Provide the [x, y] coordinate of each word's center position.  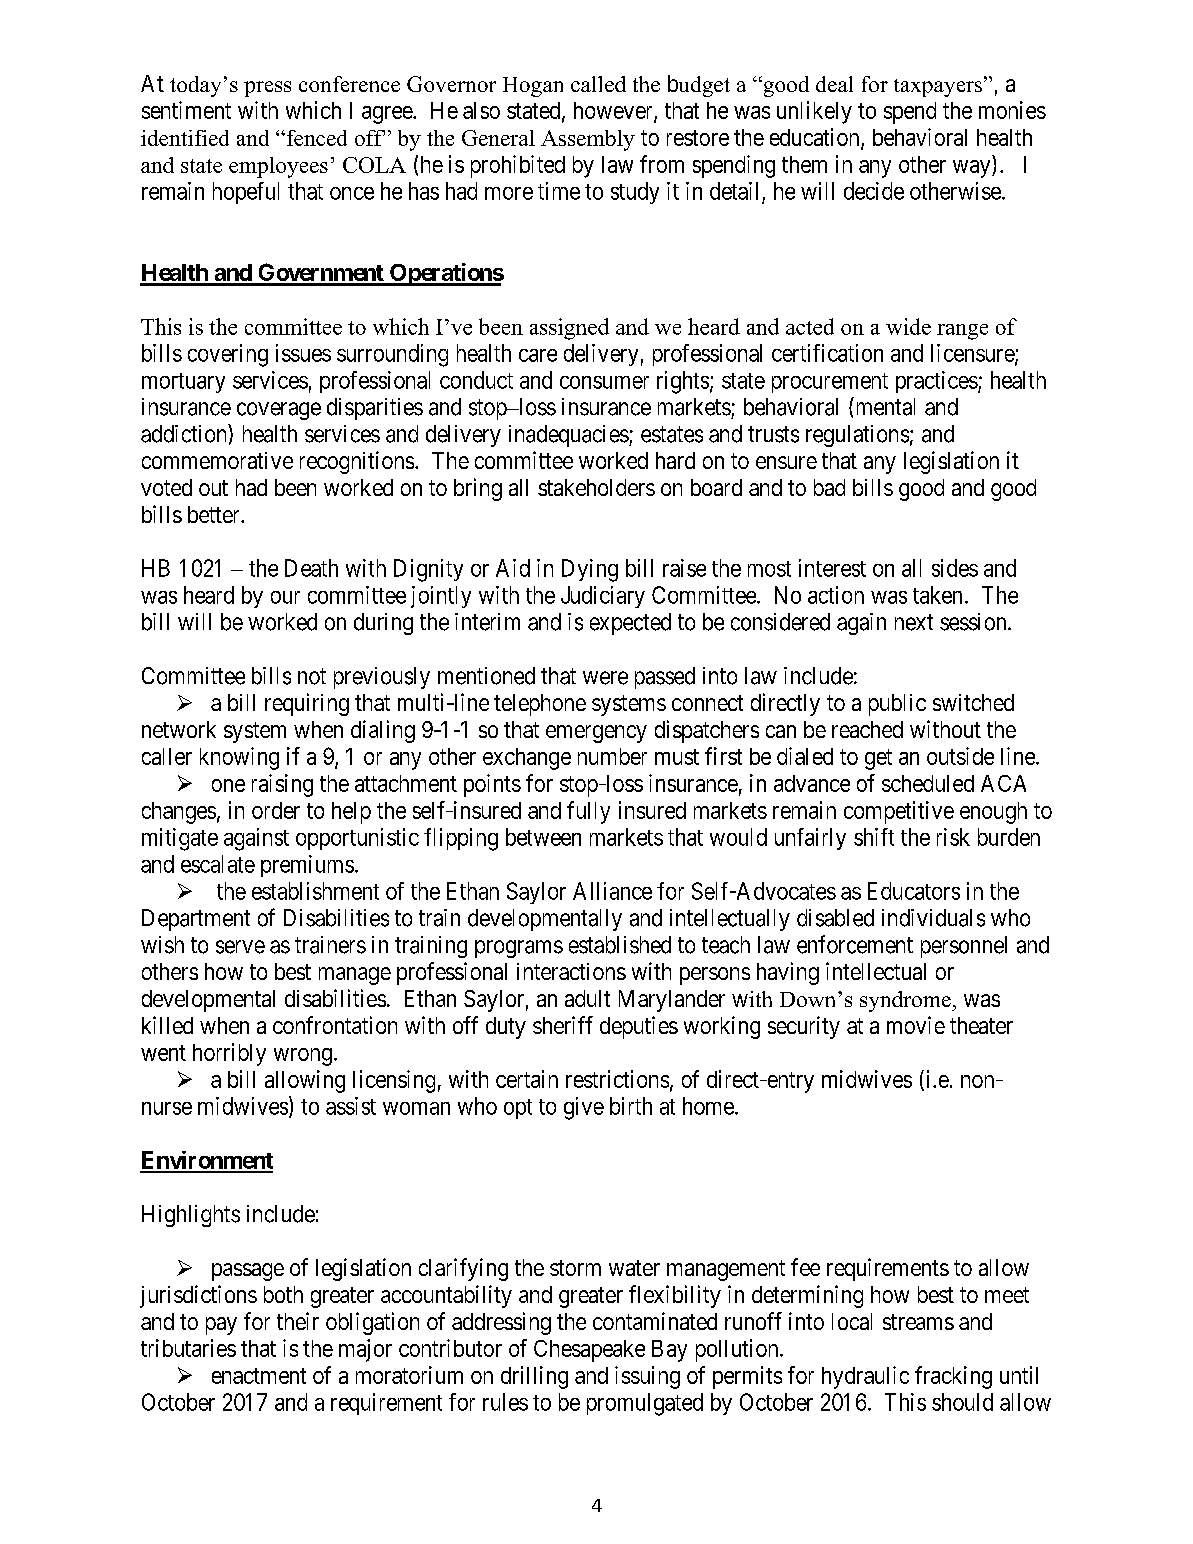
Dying [590, 570]
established [620, 945]
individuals [933, 918]
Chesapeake [589, 1351]
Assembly [588, 140]
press [267, 89]
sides [955, 568]
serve [240, 947]
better [215, 514]
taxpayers [938, 88]
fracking [953, 1377]
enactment [259, 1376]
